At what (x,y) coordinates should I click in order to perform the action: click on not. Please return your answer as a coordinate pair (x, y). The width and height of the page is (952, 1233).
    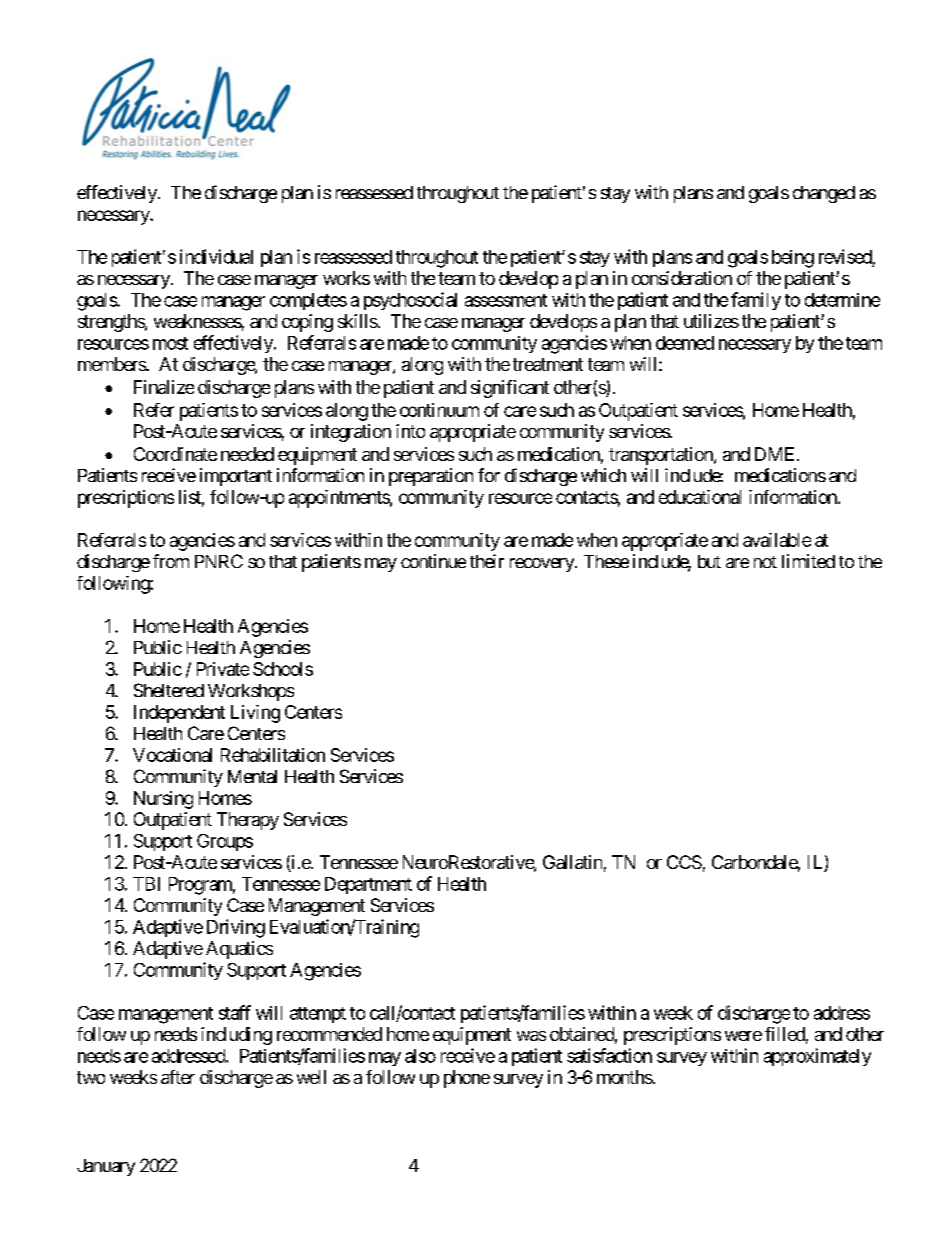
    Looking at the image, I should click on (765, 562).
